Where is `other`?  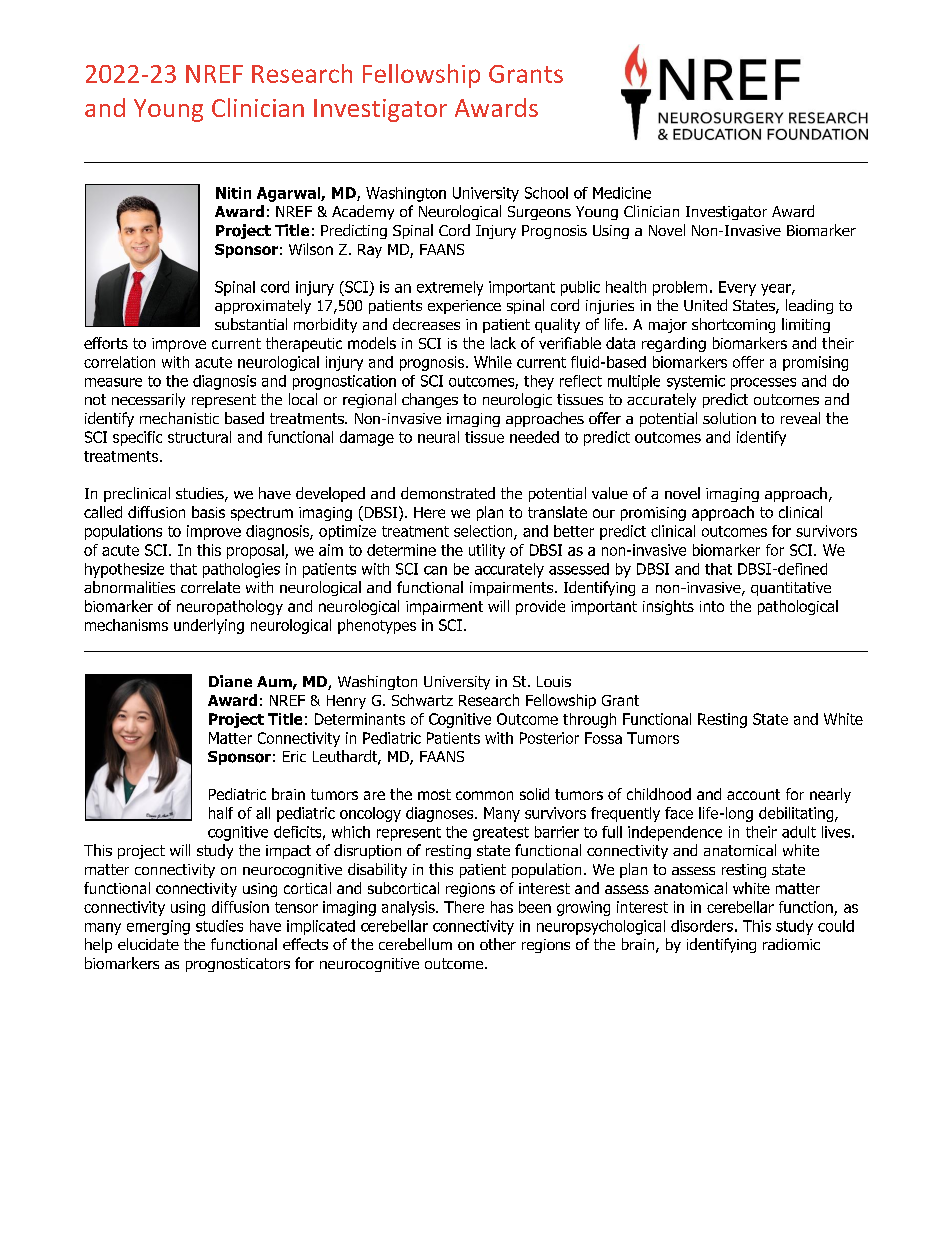
other is located at coordinates (498, 944).
